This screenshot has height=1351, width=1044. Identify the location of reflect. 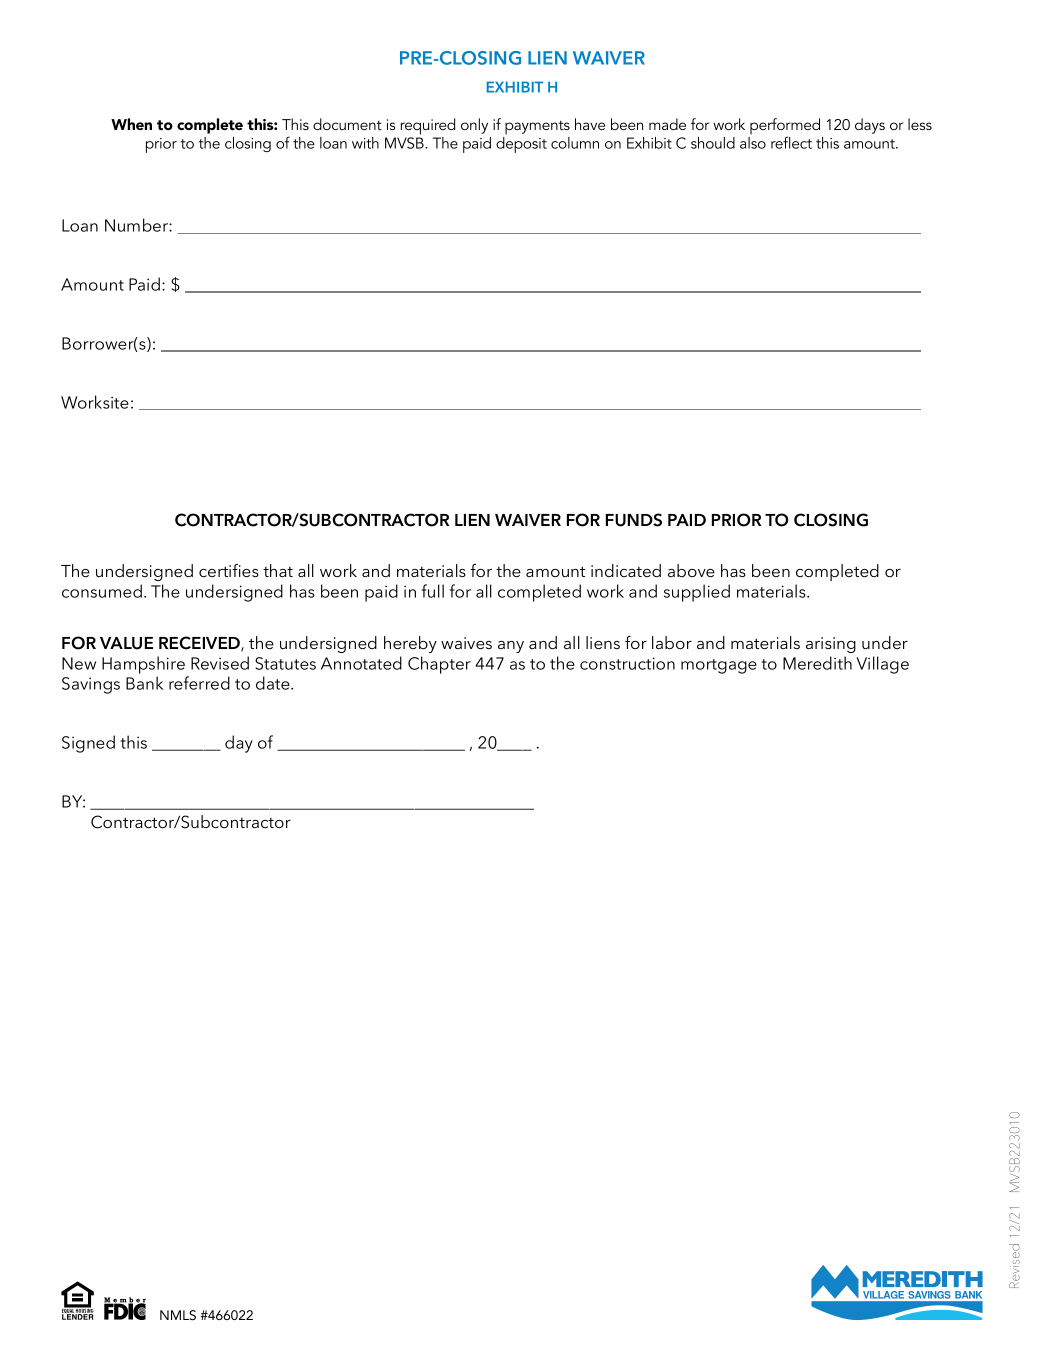
(791, 142).
